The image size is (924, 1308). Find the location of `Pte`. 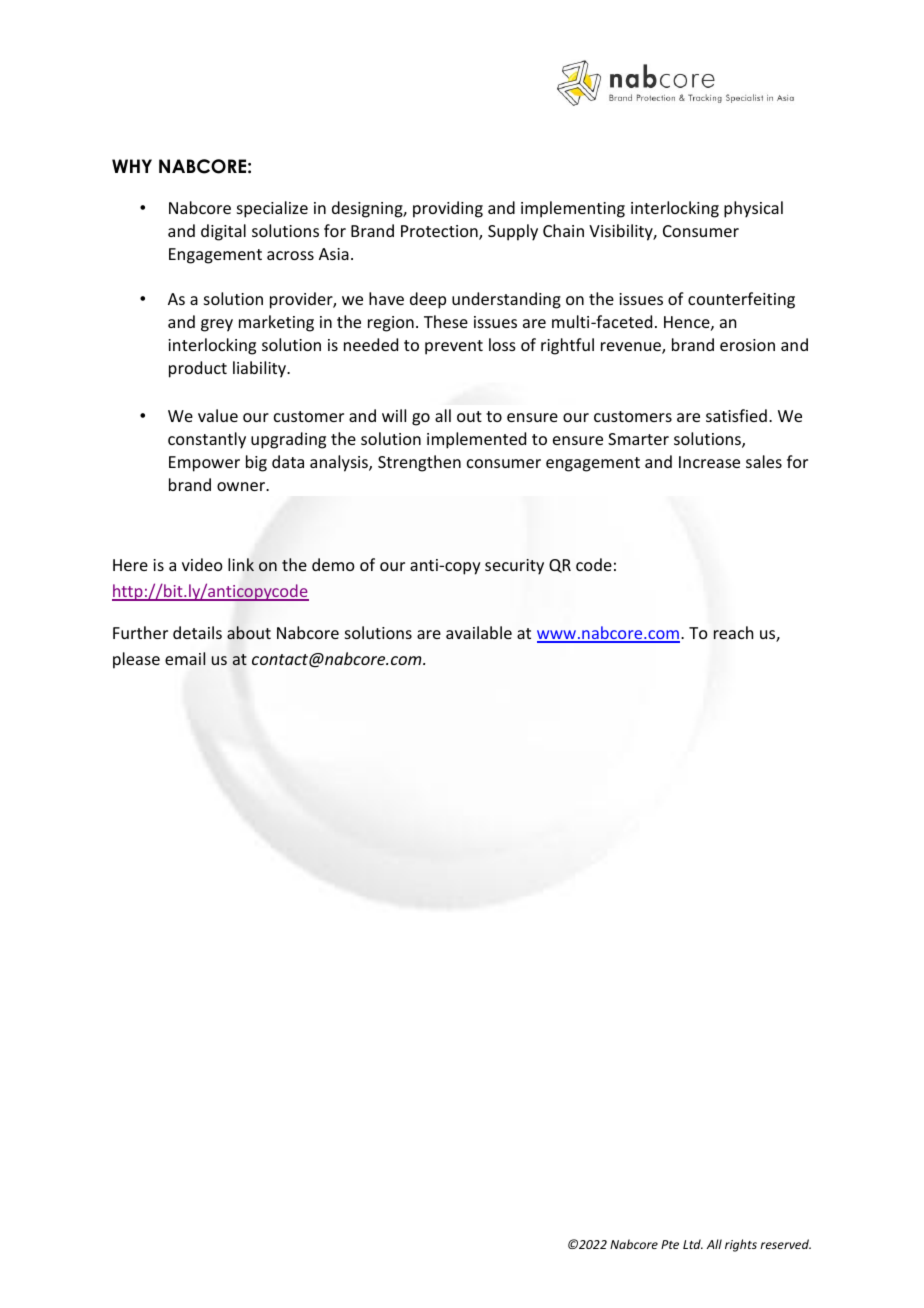

Pte is located at coordinates (670, 1244).
